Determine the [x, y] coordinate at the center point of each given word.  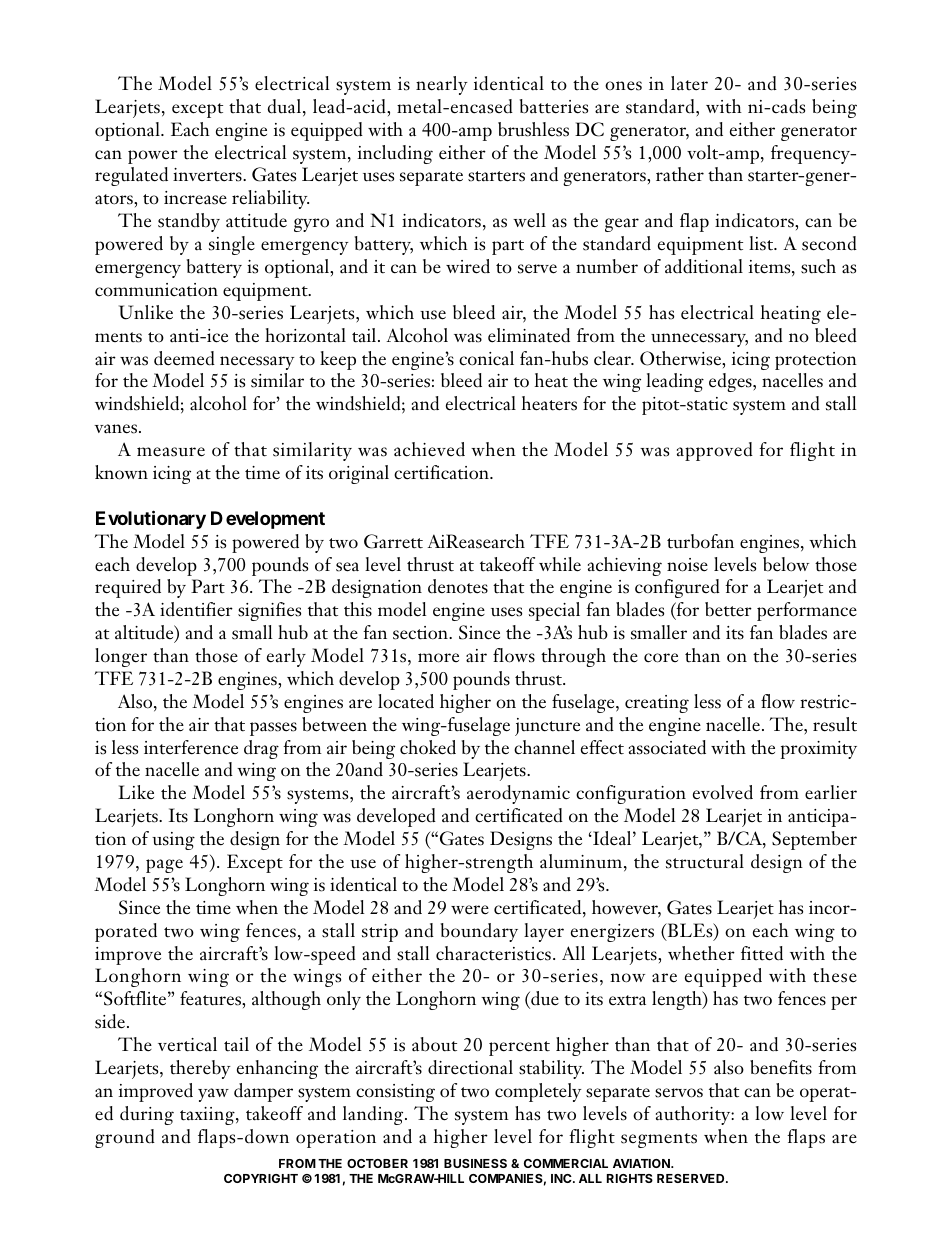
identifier [196, 609]
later [689, 83]
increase [195, 198]
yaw [213, 1095]
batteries [554, 106]
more [438, 658]
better [728, 609]
